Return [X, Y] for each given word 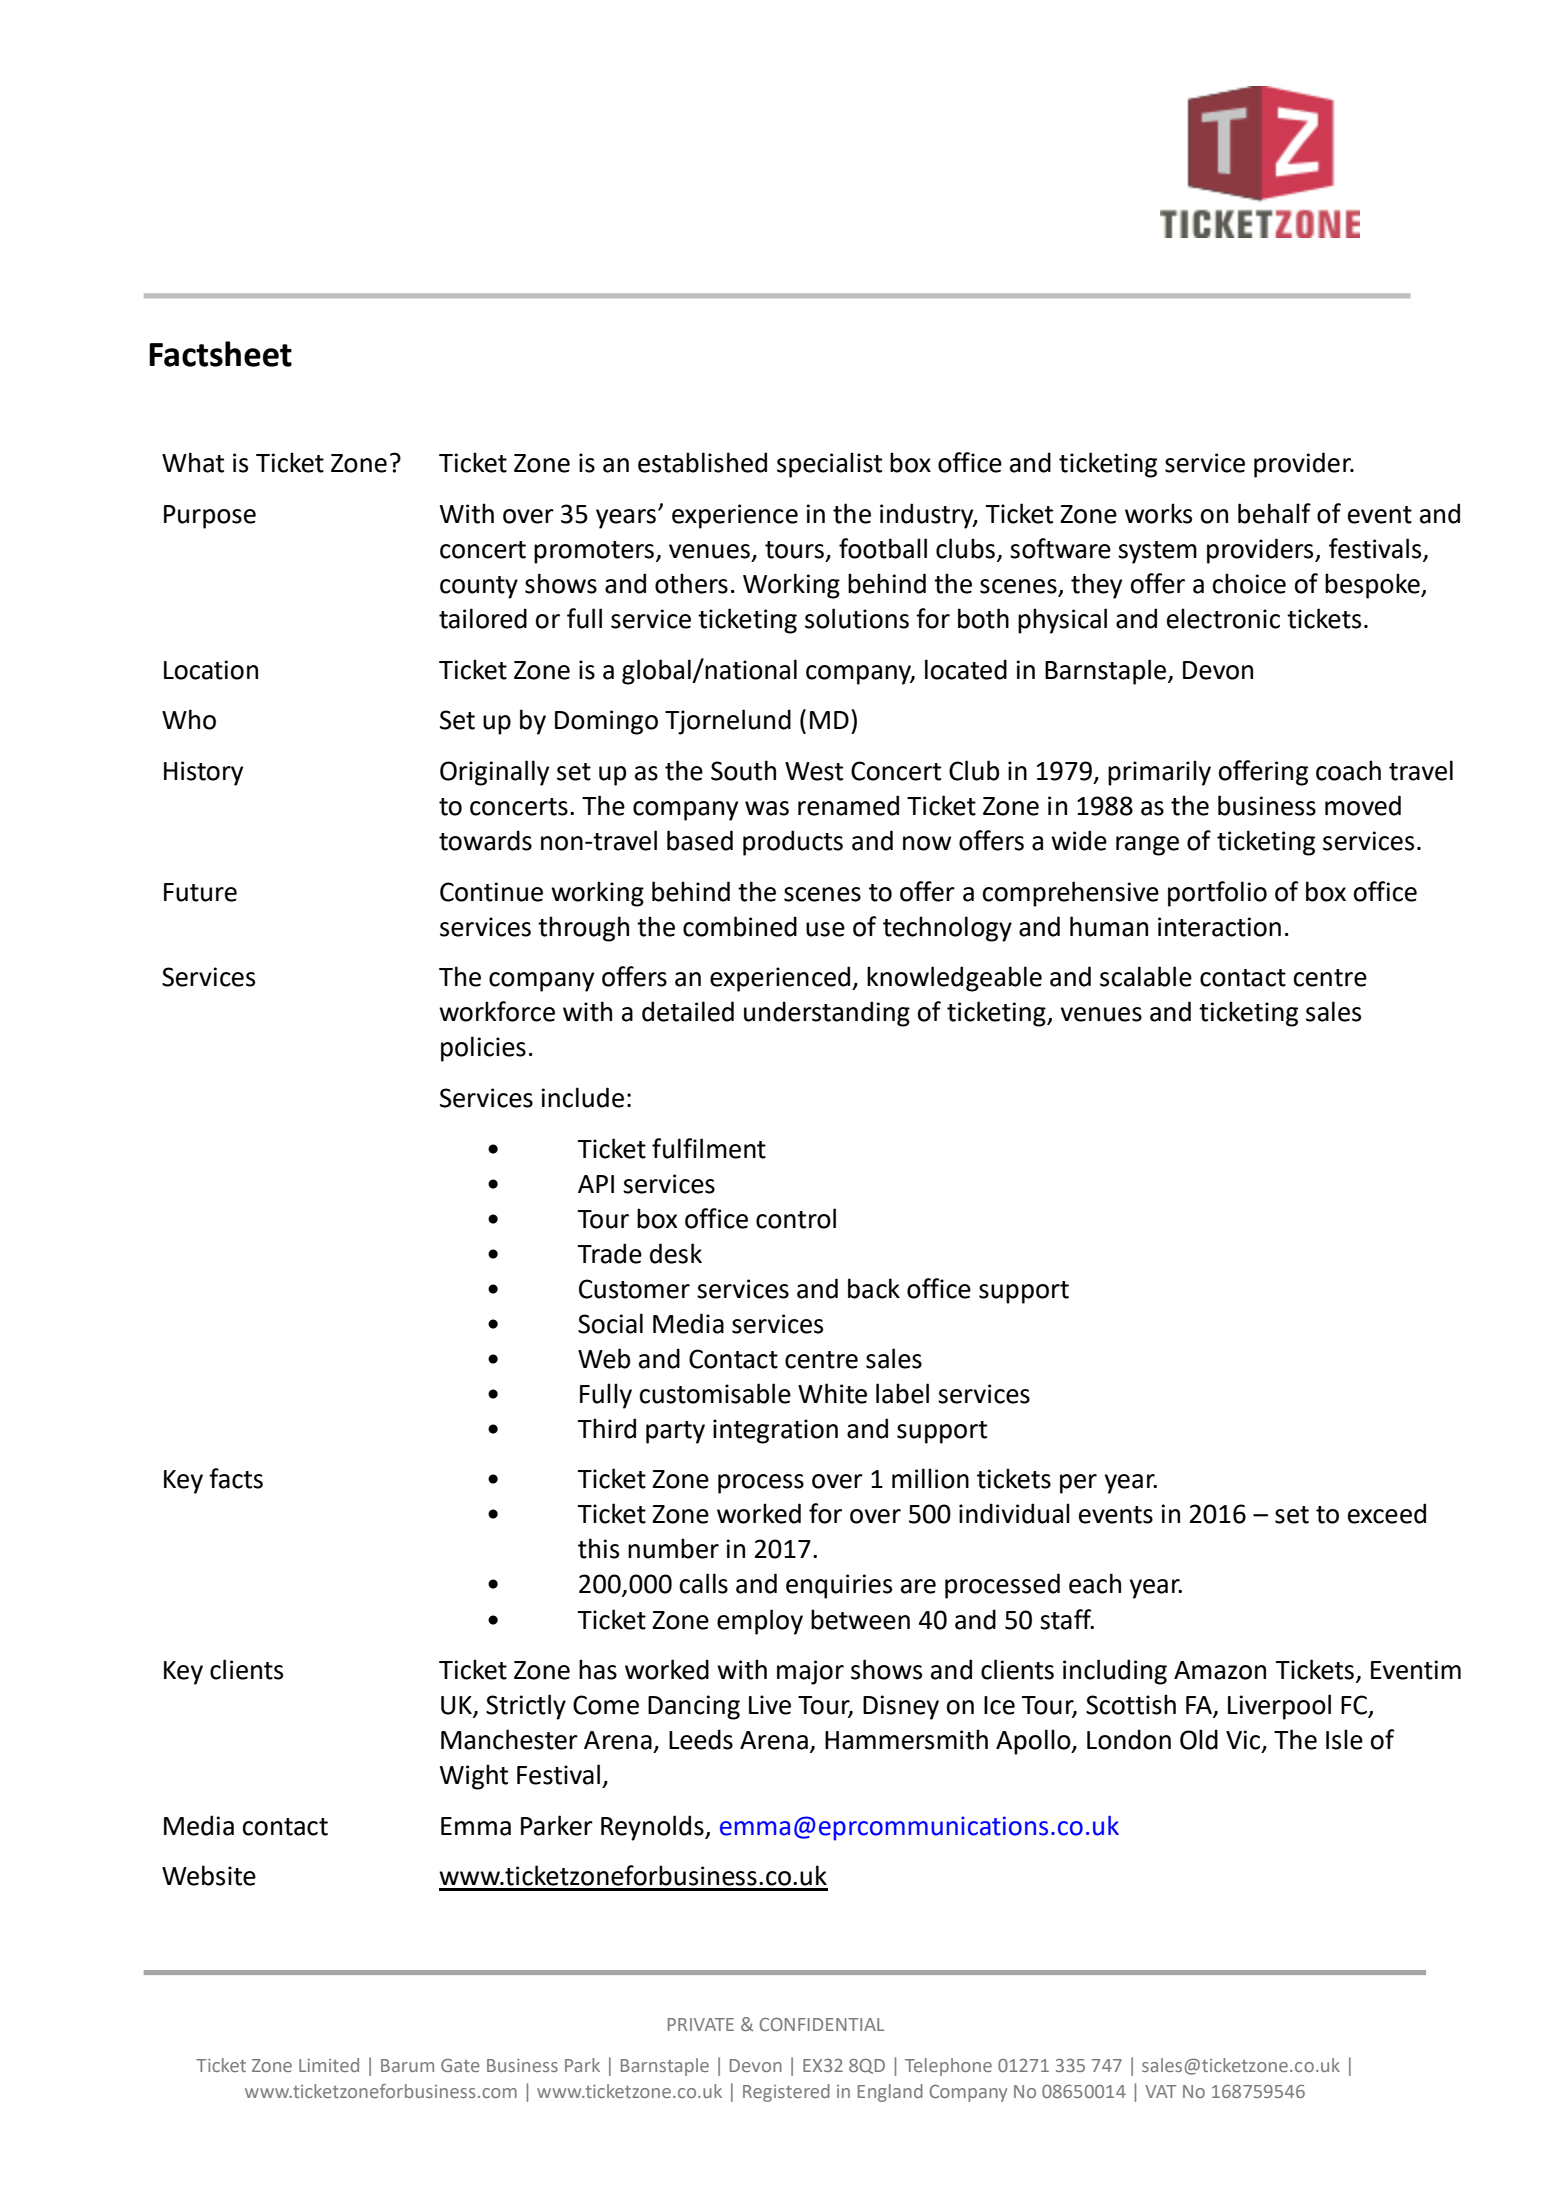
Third [606, 1428]
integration [775, 1431]
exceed [1387, 1513]
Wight [474, 1777]
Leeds [701, 1739]
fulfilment [709, 1148]
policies [483, 1049]
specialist [829, 465]
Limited [329, 2065]
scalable [1146, 976]
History [203, 773]
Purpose [210, 517]
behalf [1274, 513]
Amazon [1220, 1670]
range [1147, 846]
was [767, 808]
